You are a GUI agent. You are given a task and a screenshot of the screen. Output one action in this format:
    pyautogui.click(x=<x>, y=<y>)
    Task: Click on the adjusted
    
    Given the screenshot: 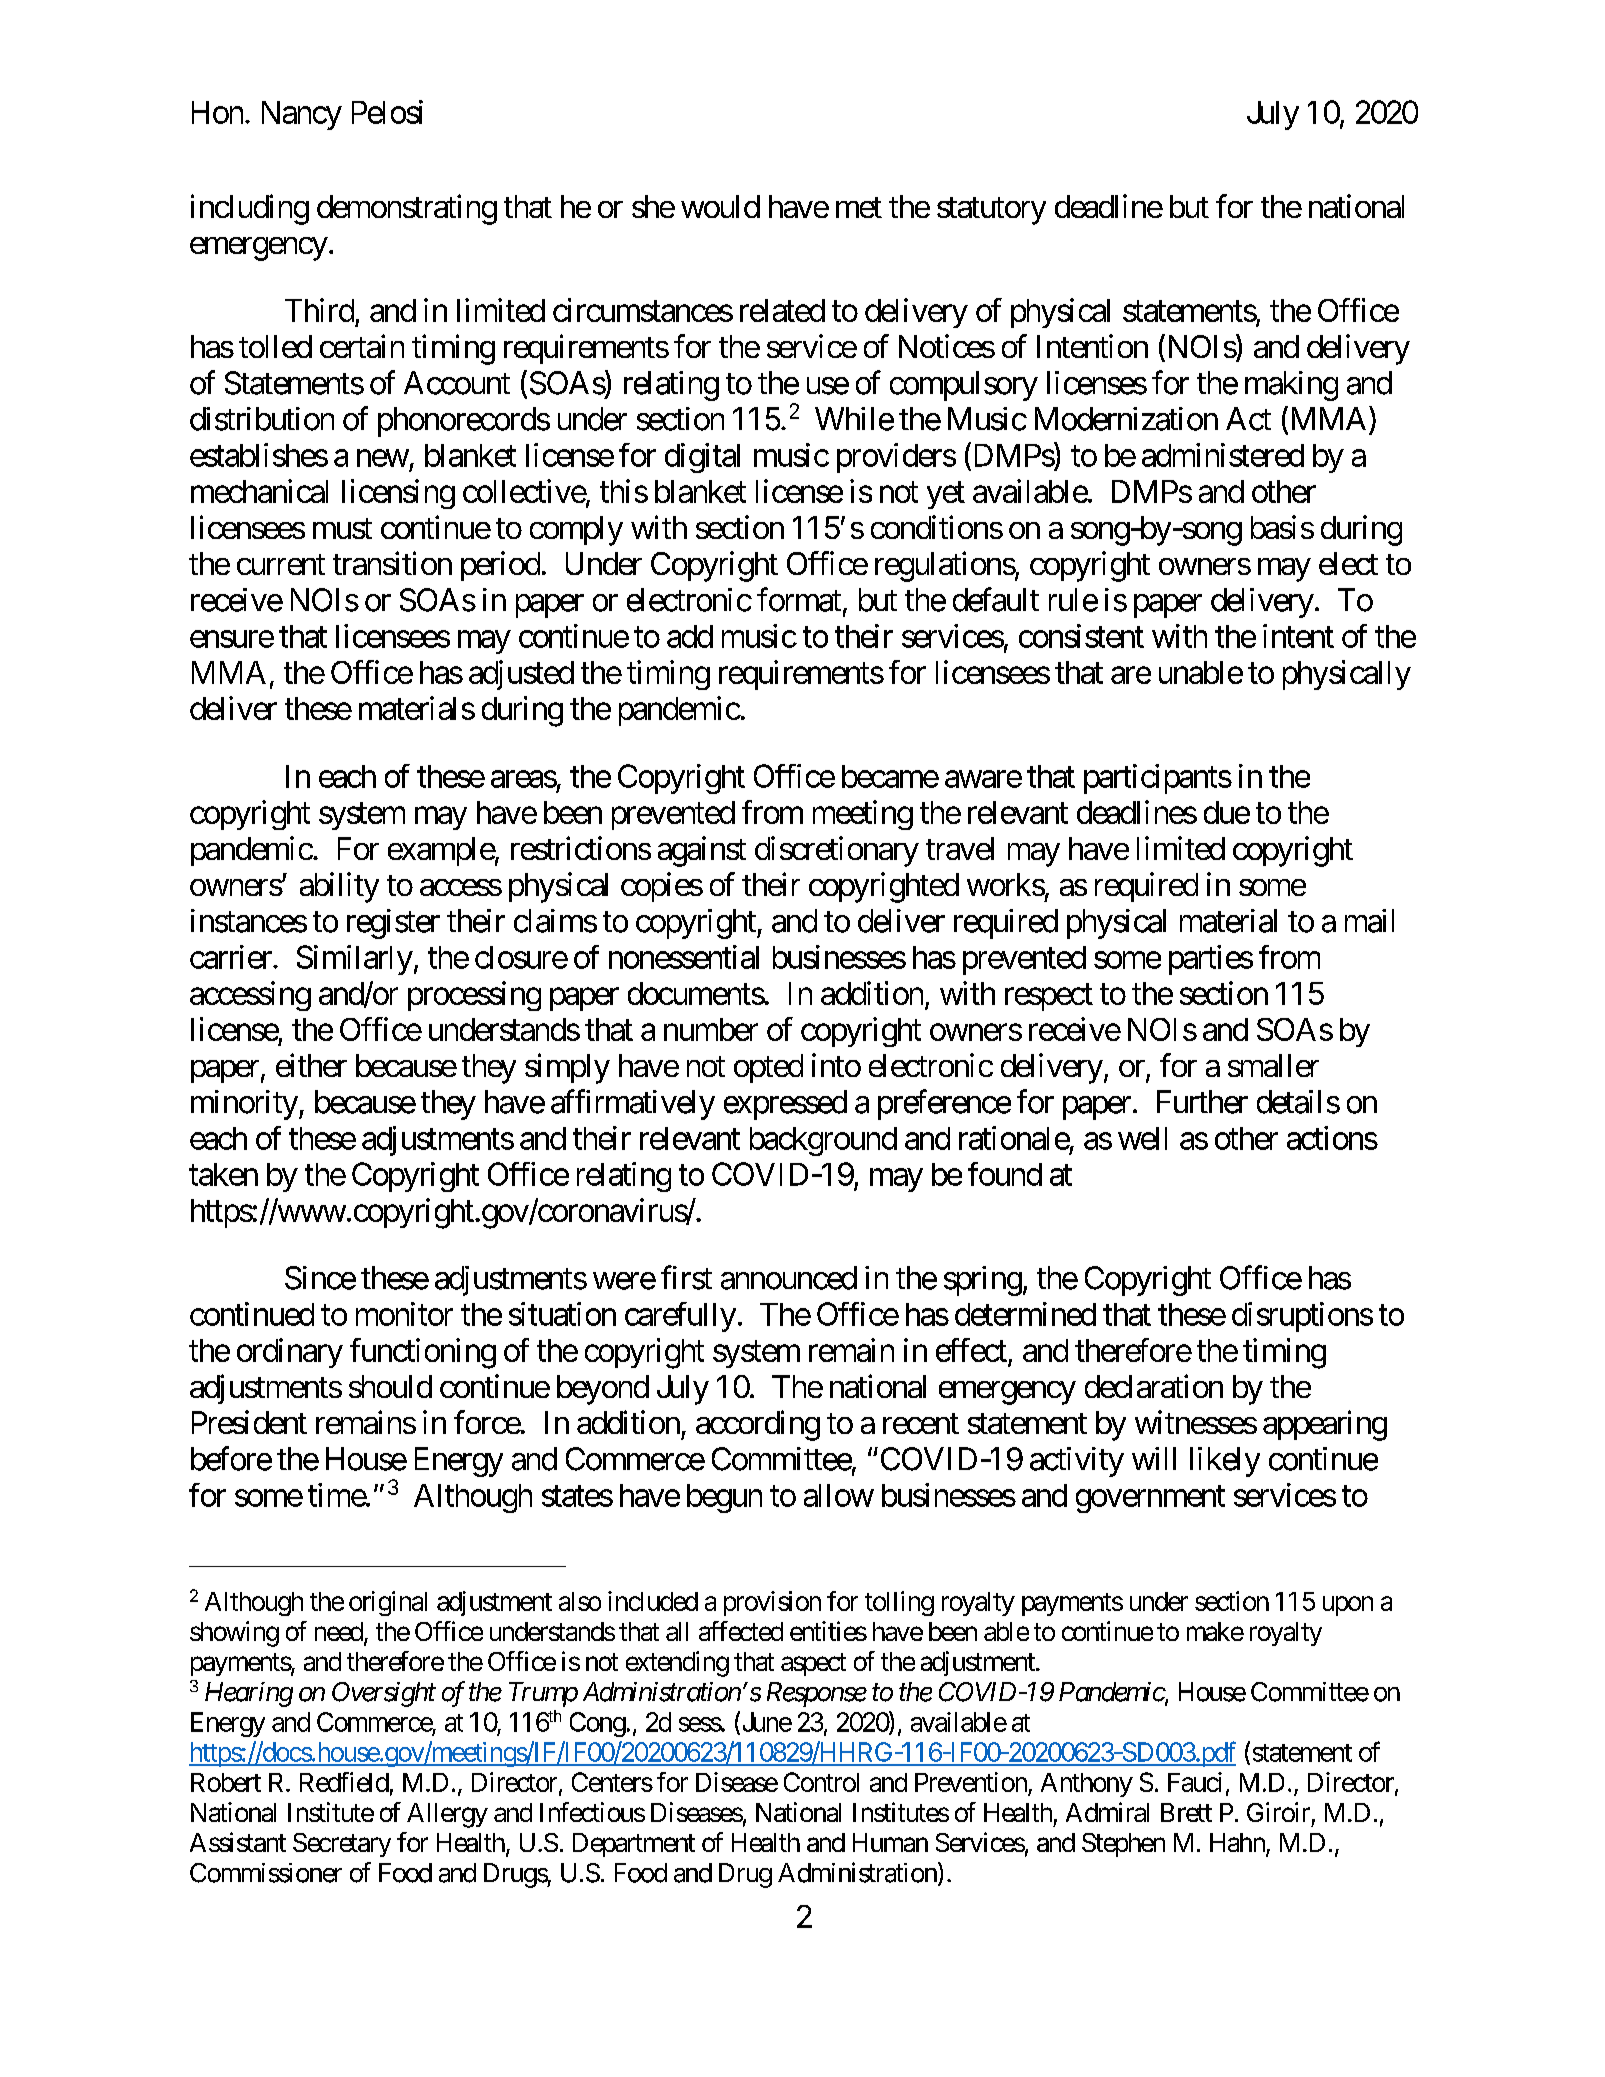 What is the action you would take?
    pyautogui.click(x=521, y=675)
